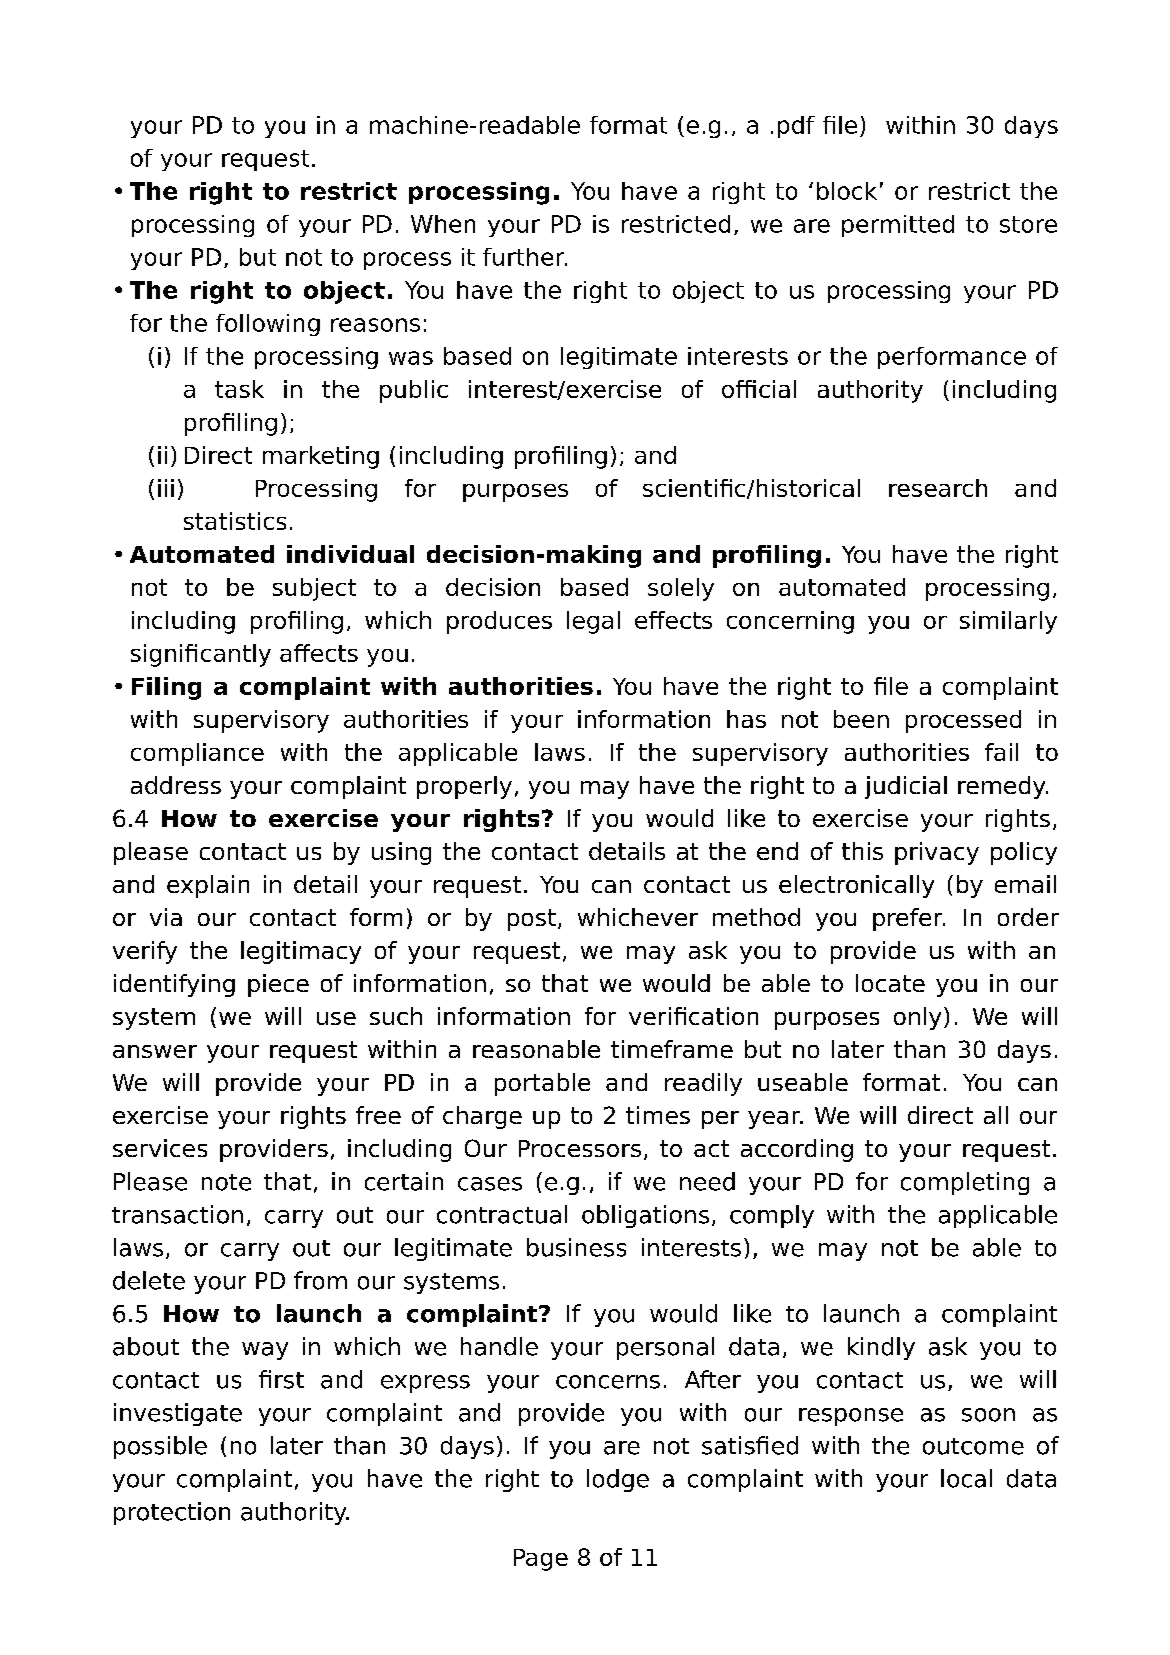  I want to click on permitted, so click(898, 226).
